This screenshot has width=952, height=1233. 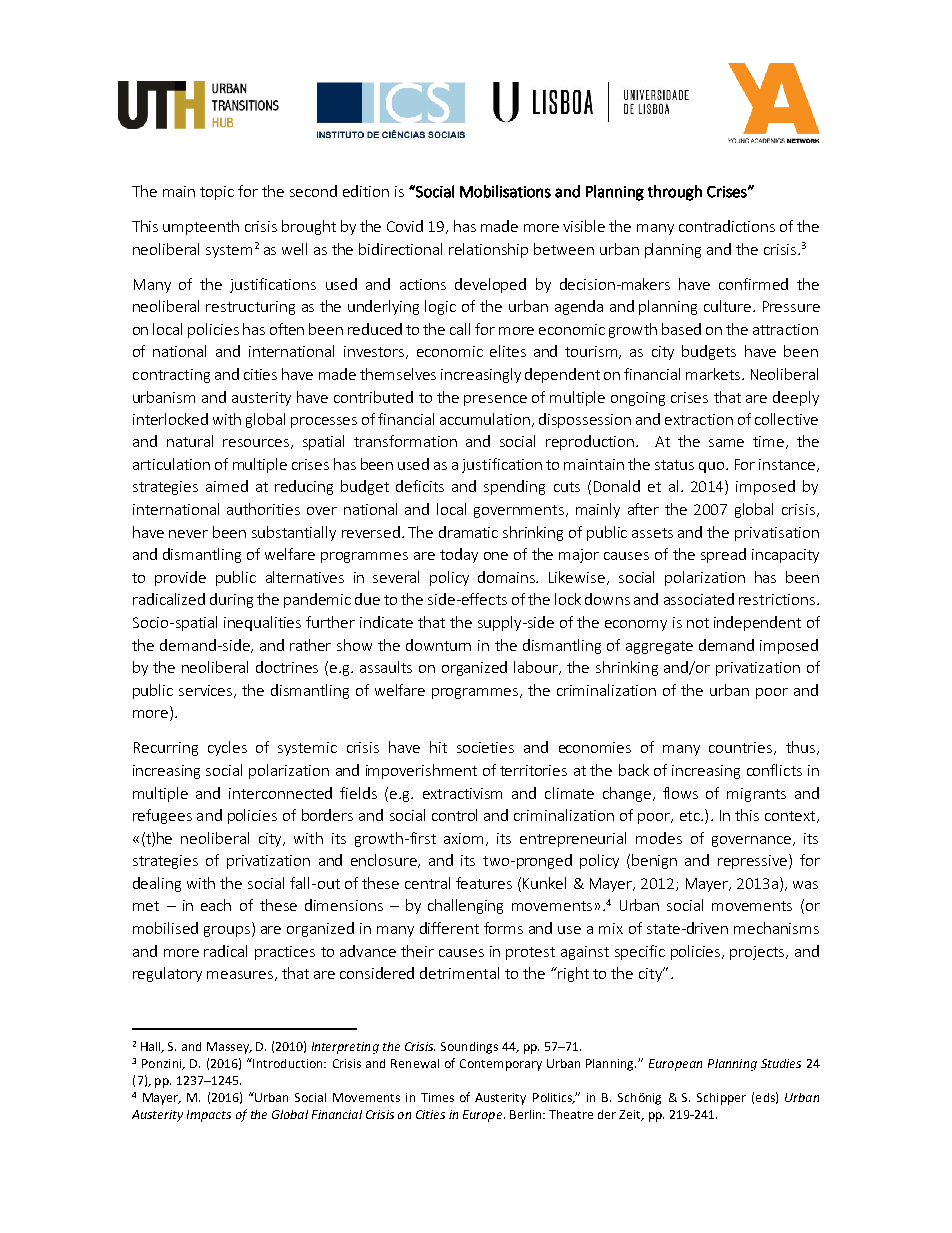 What do you see at coordinates (698, 623) in the screenshot?
I see `not` at bounding box center [698, 623].
